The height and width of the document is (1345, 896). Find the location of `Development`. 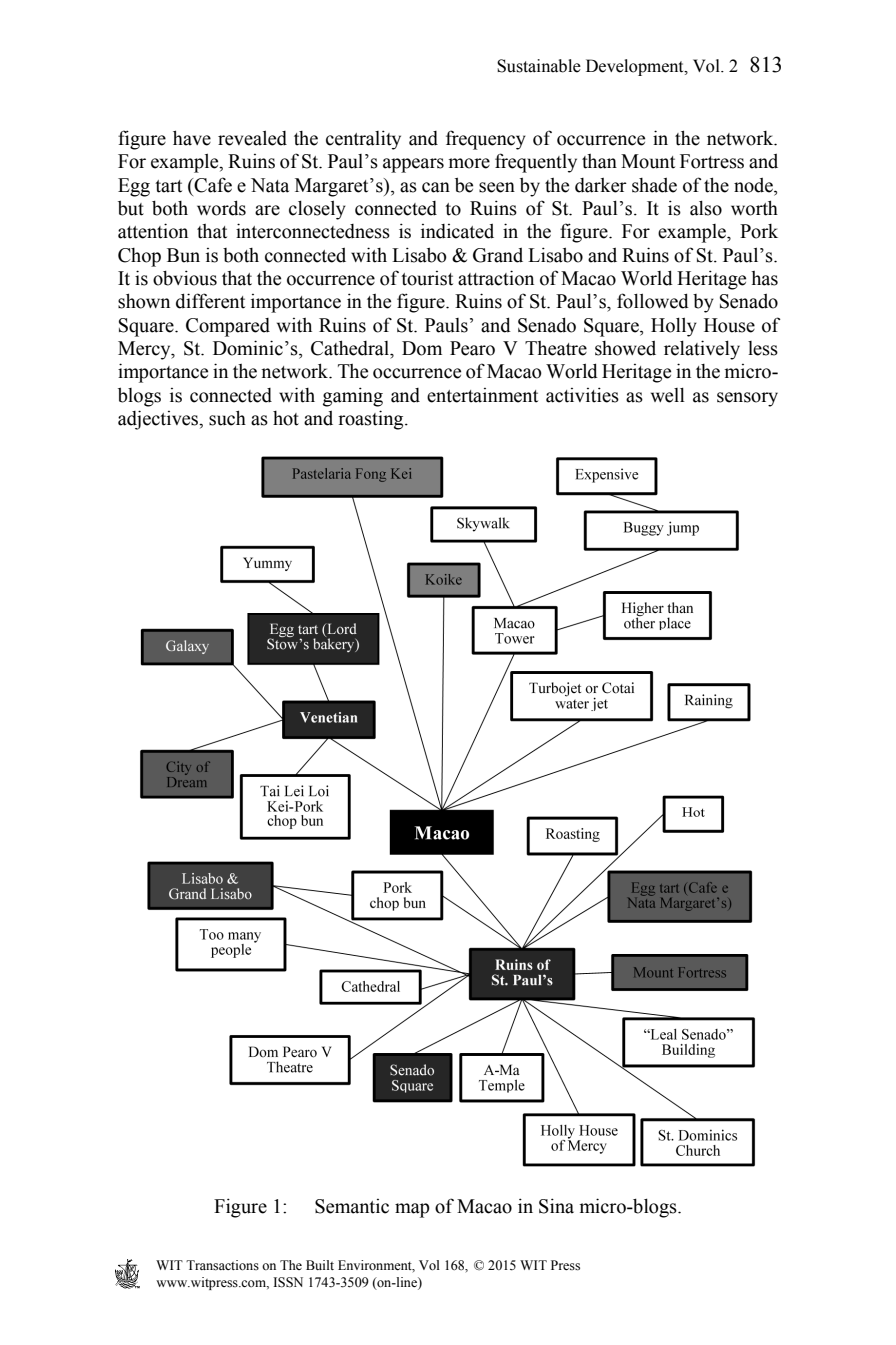

Development is located at coordinates (636, 67).
